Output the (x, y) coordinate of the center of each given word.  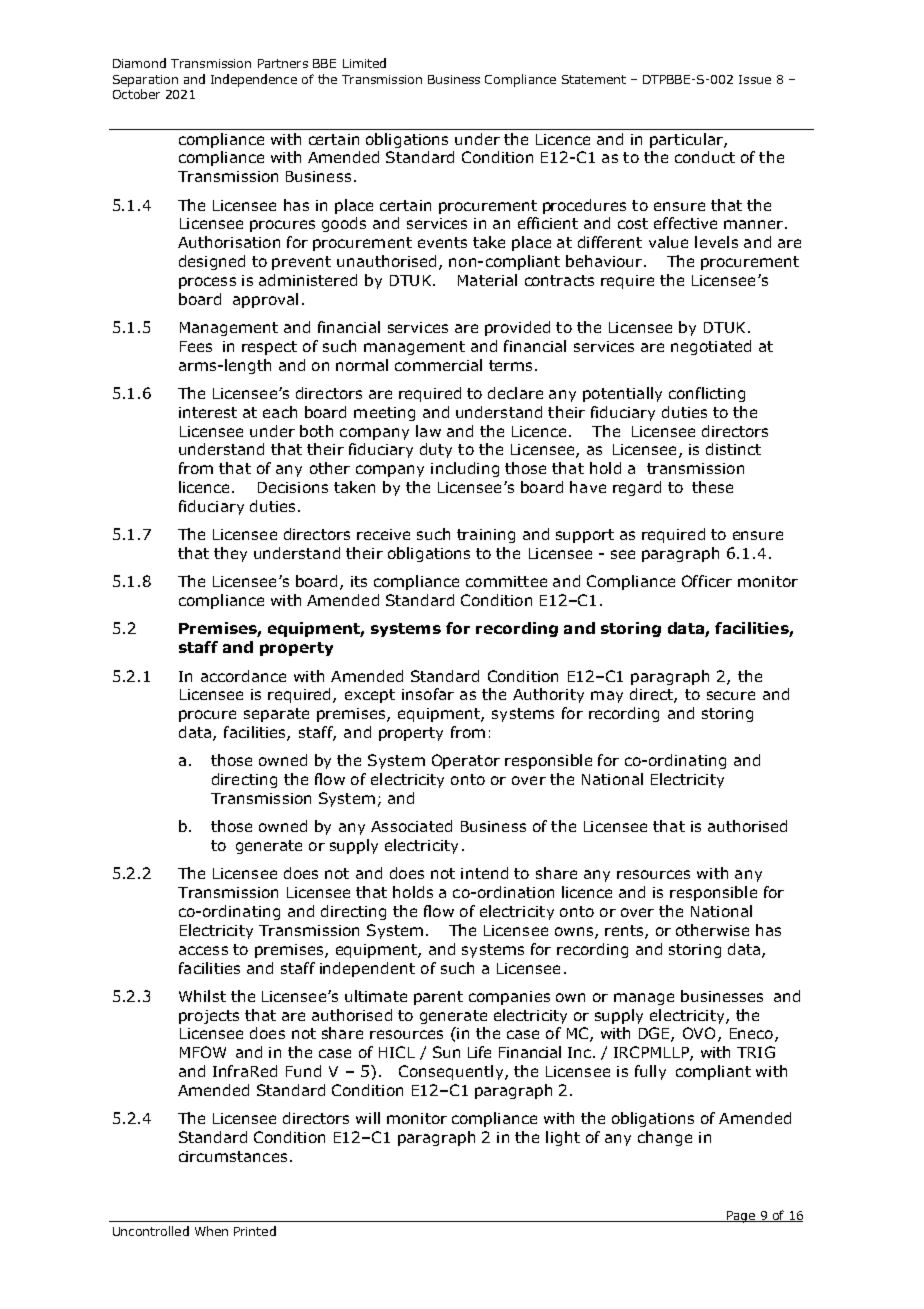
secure (731, 695)
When (211, 1231)
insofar (428, 694)
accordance (243, 676)
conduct (705, 157)
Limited (364, 63)
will (368, 1118)
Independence (254, 80)
